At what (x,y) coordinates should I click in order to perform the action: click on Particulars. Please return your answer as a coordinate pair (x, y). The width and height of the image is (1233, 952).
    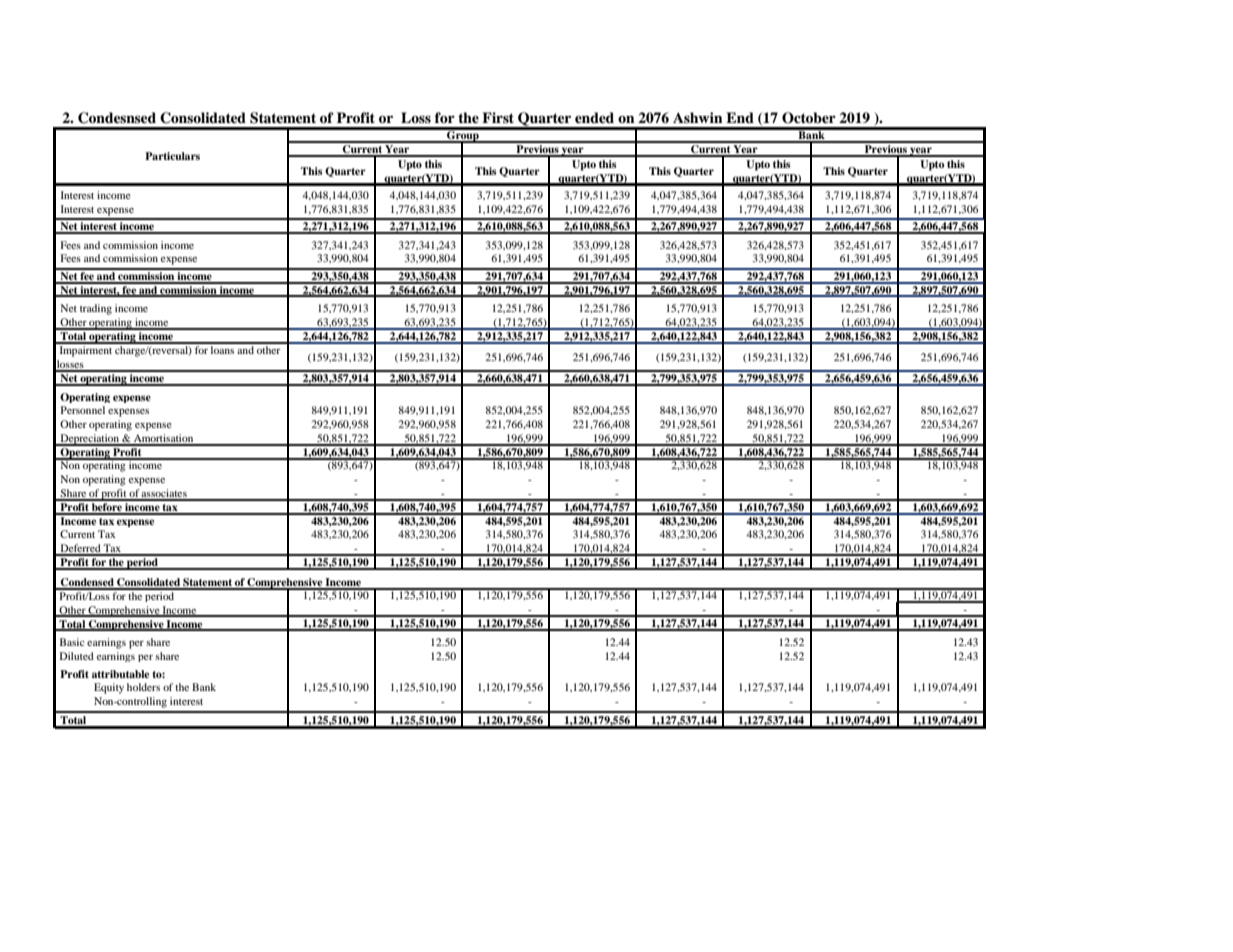
    Looking at the image, I should click on (172, 156).
